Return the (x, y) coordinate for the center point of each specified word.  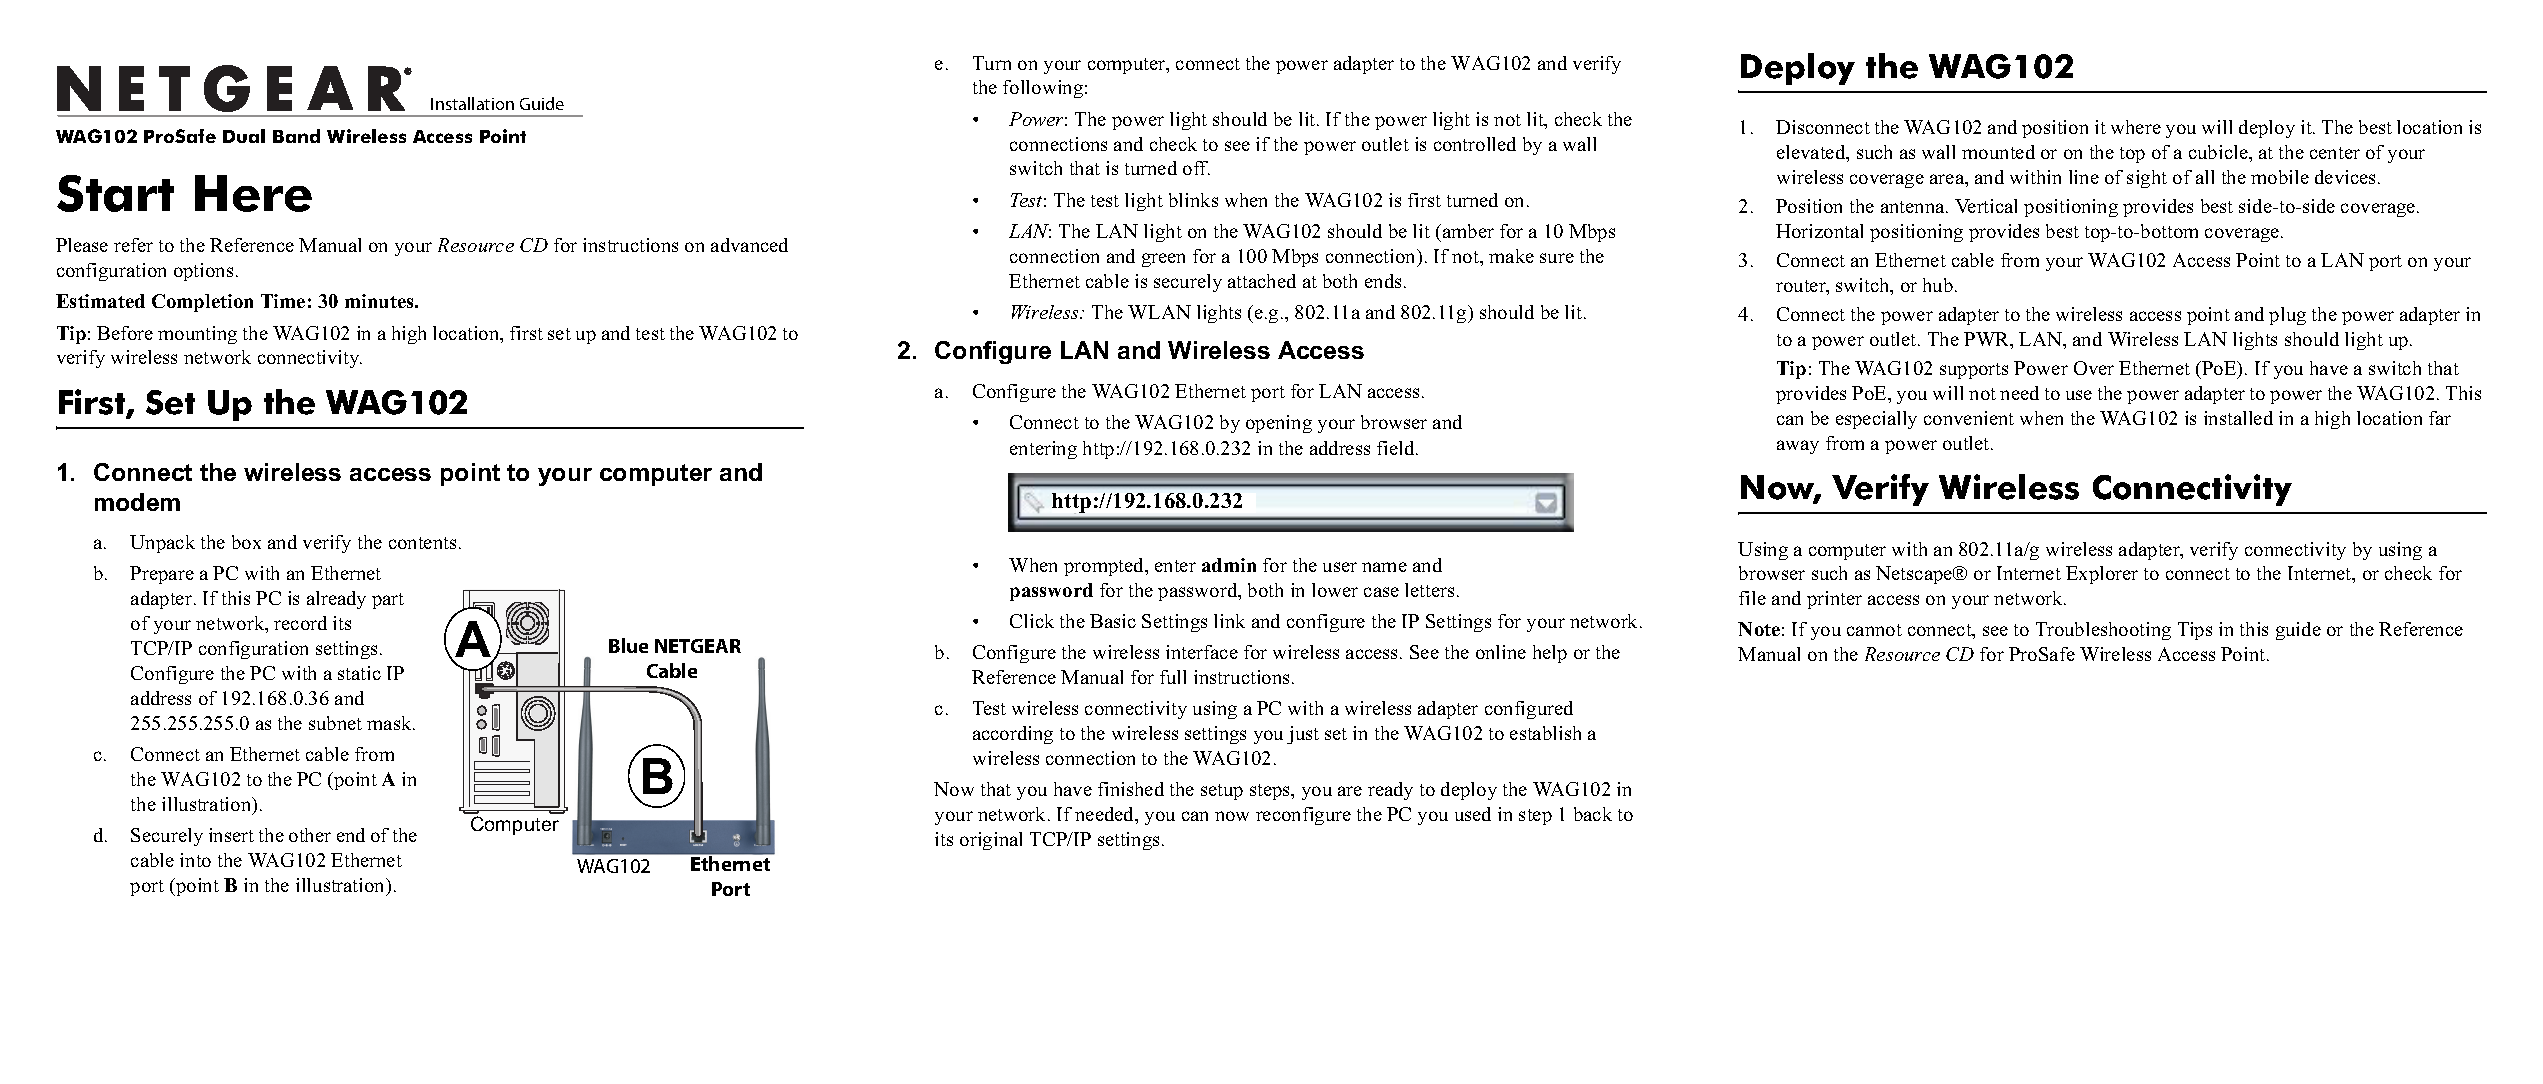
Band (296, 136)
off (1196, 168)
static (359, 673)
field (1397, 448)
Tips (2195, 631)
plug (2287, 316)
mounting (197, 335)
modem (137, 502)
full (1173, 677)
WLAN (1159, 312)
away (1798, 447)
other (310, 835)
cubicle (2219, 152)
